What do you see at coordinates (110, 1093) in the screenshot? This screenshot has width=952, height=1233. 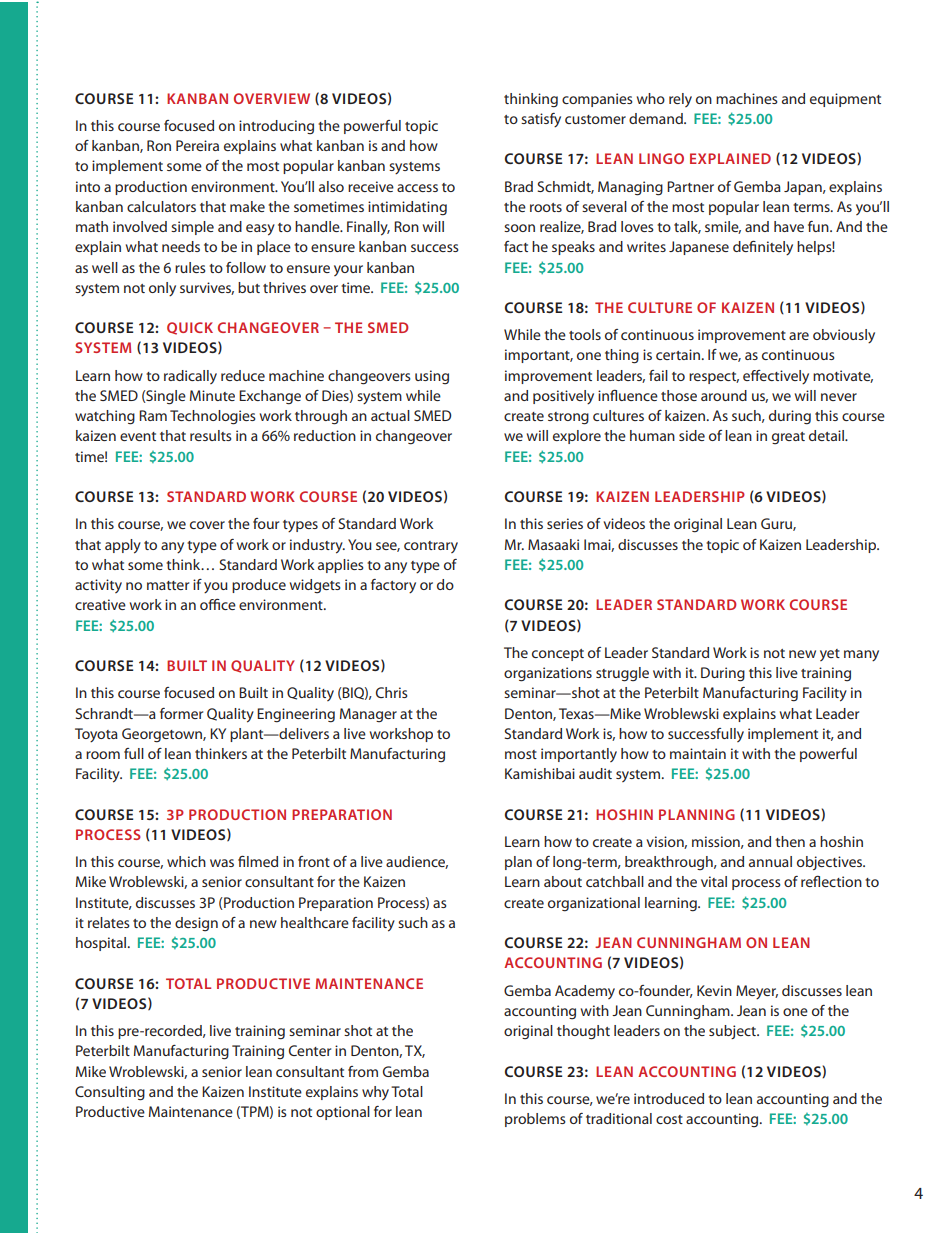 I see `Consulting` at bounding box center [110, 1093].
